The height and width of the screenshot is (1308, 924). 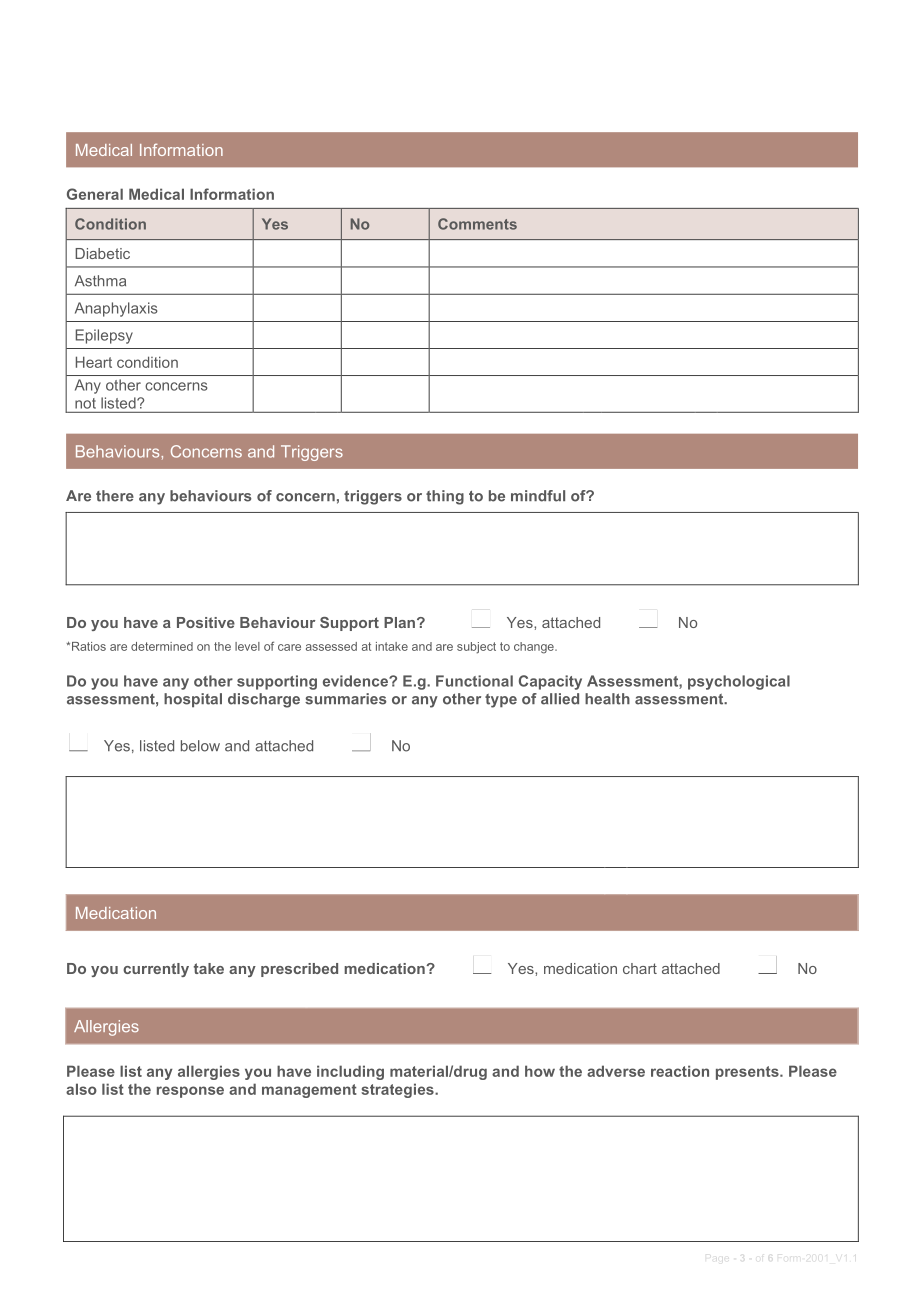 I want to click on reaction, so click(x=680, y=1071).
